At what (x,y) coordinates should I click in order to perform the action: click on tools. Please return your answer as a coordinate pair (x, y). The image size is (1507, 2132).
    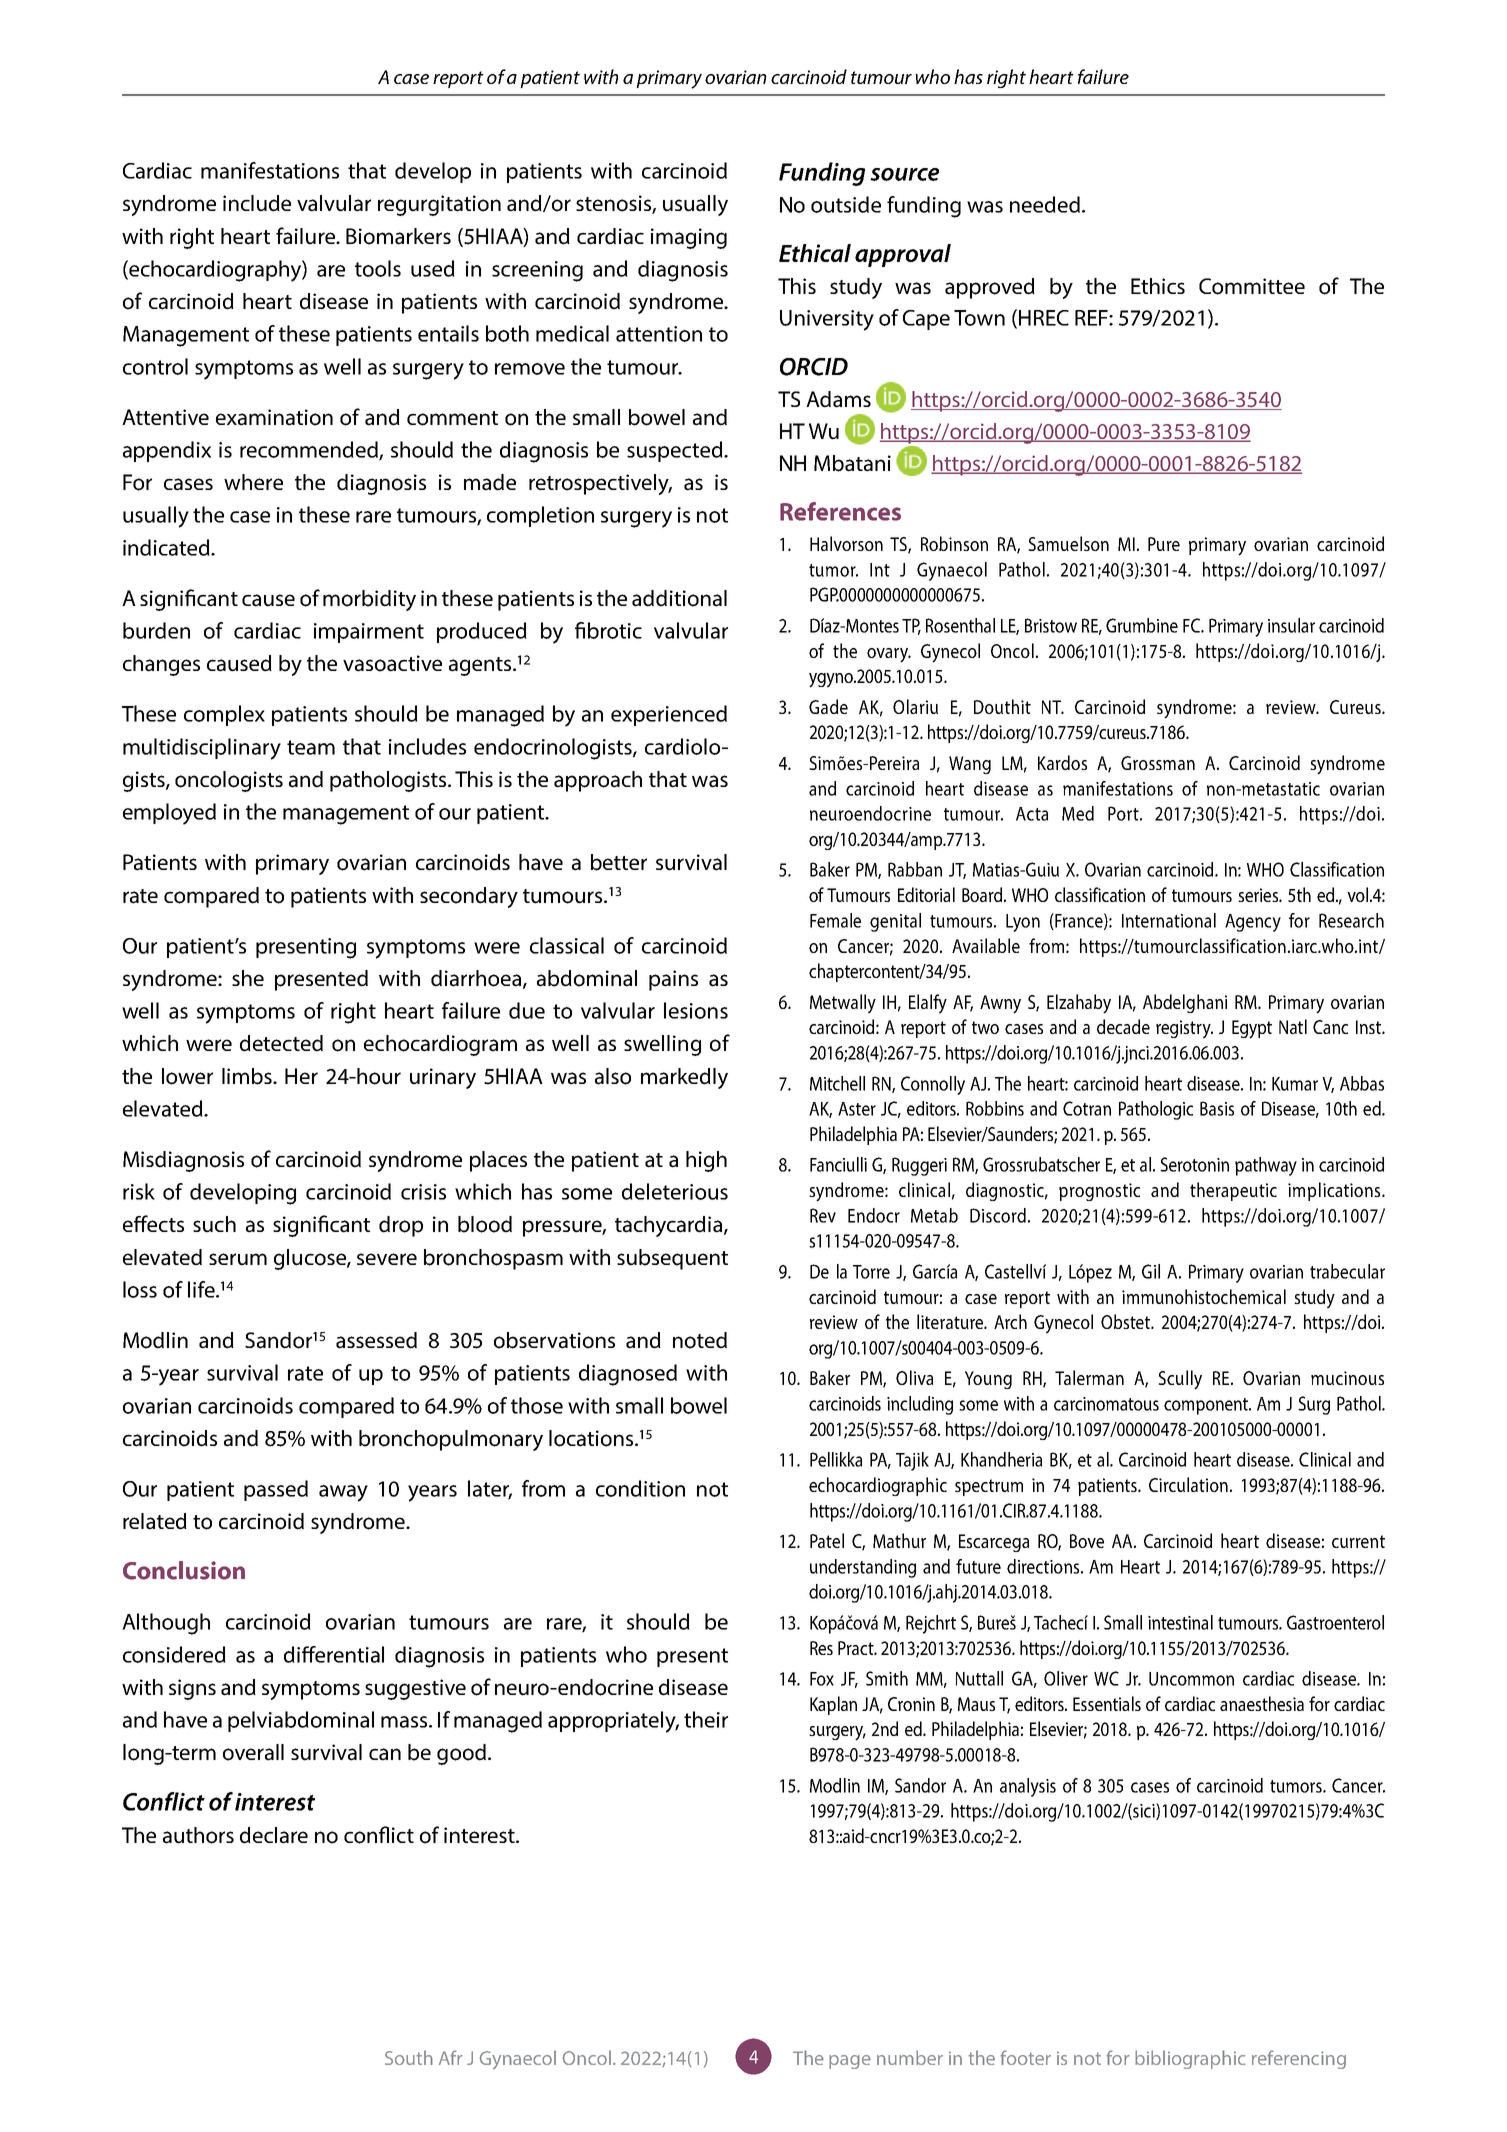
    Looking at the image, I should click on (378, 268).
